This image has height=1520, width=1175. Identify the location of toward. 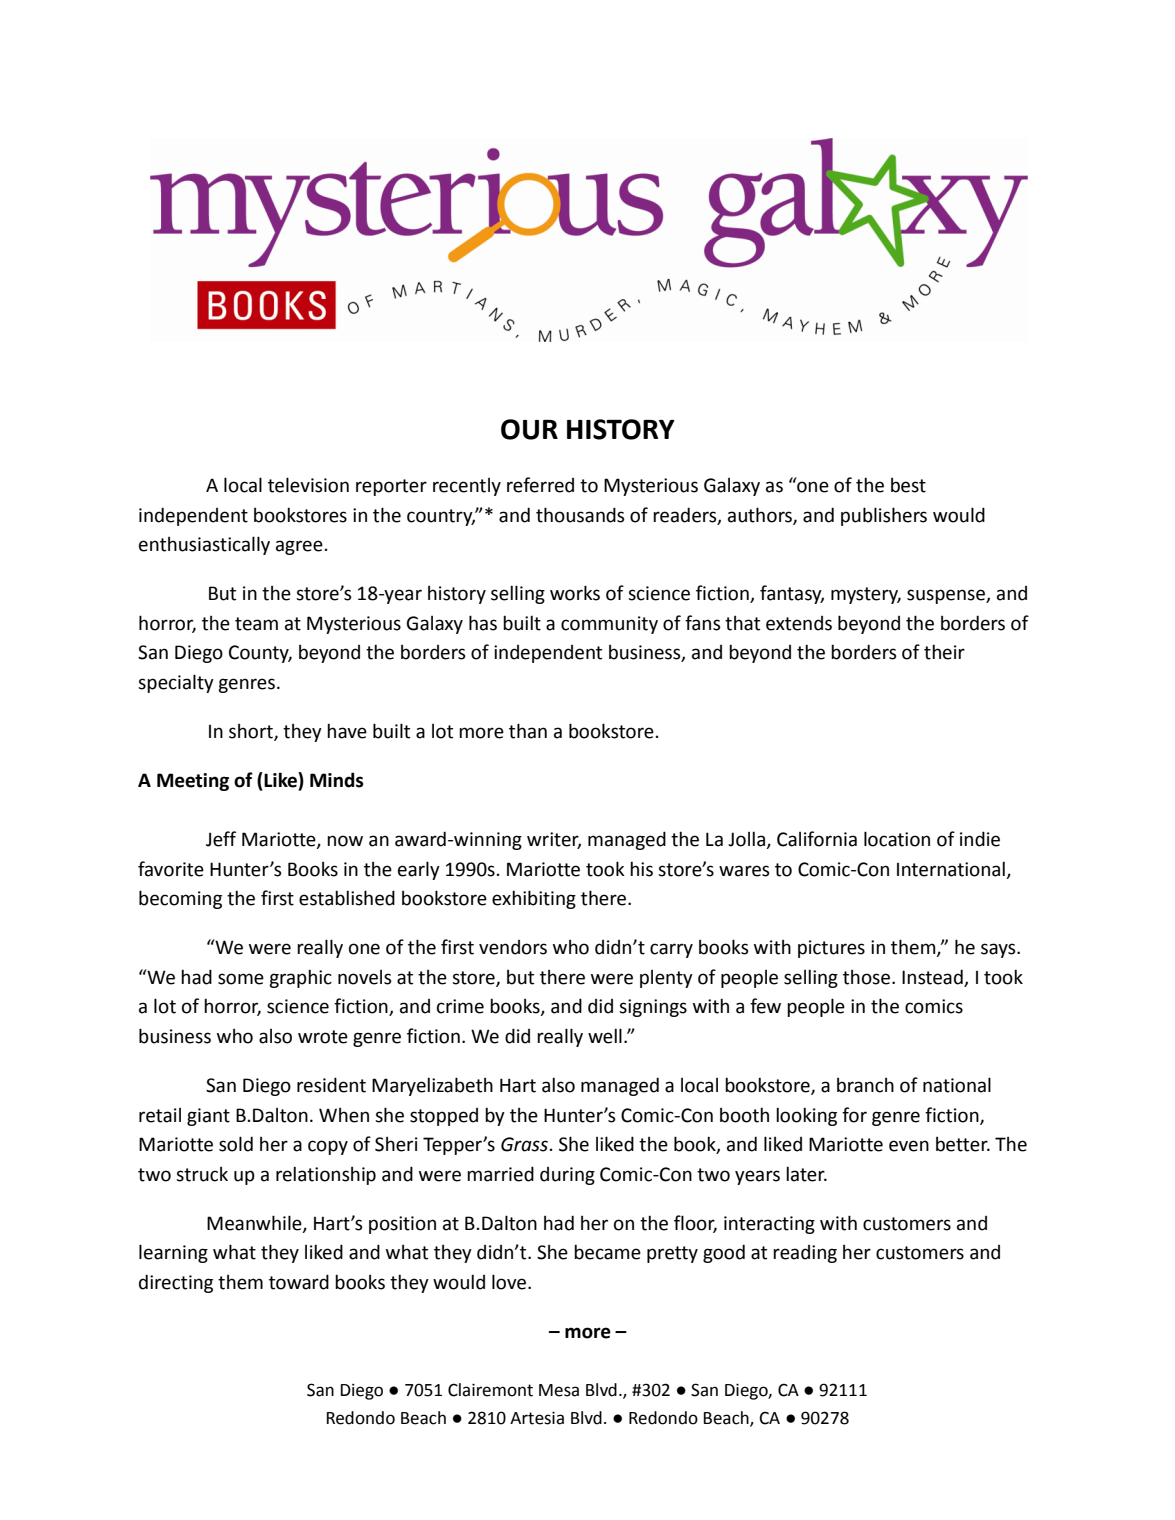
(299, 1282).
